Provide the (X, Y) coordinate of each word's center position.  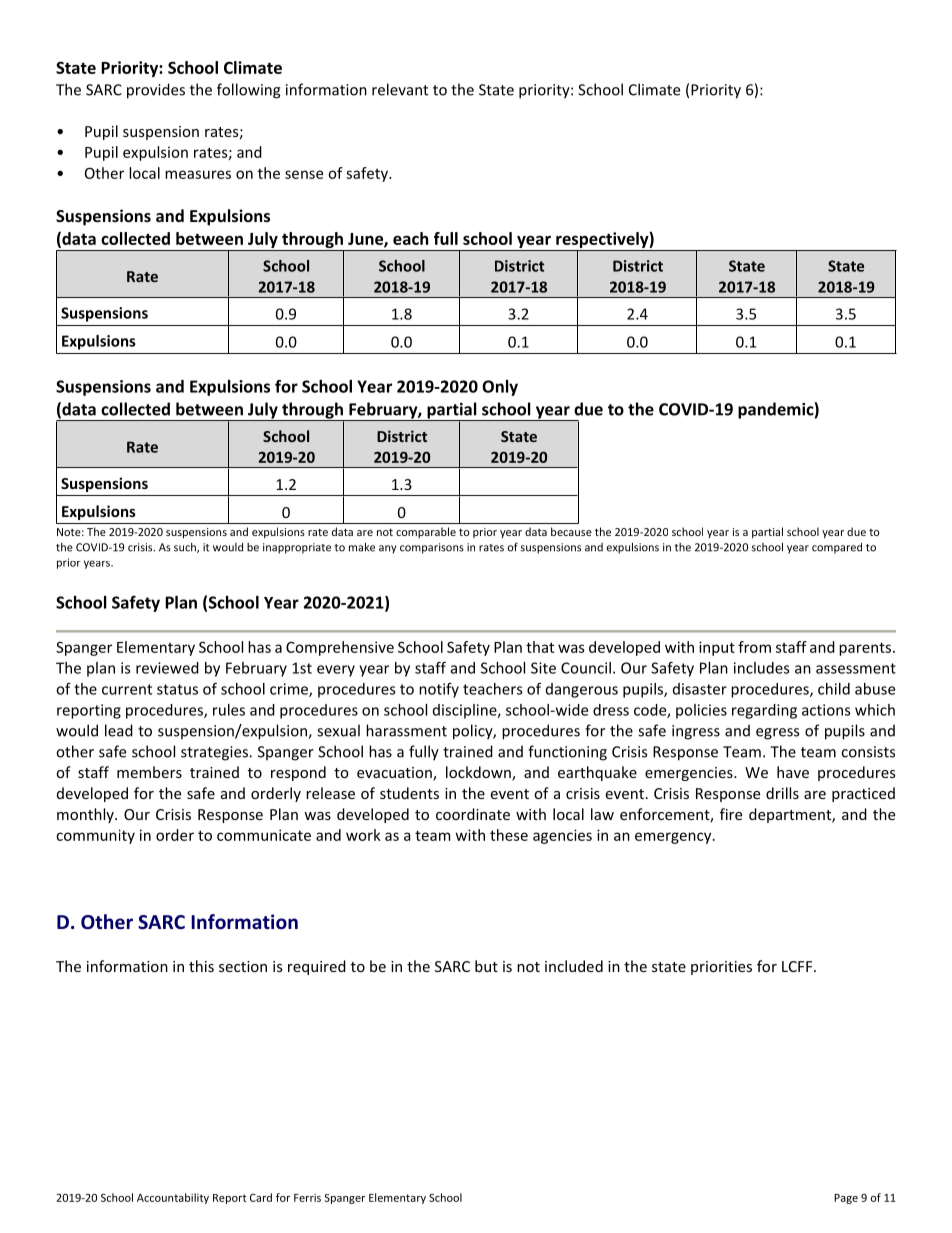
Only (500, 388)
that (540, 647)
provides (156, 91)
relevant (400, 89)
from (754, 647)
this (201, 966)
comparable (426, 532)
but (486, 966)
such (186, 548)
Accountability (173, 1198)
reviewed (167, 668)
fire (731, 814)
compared (837, 548)
